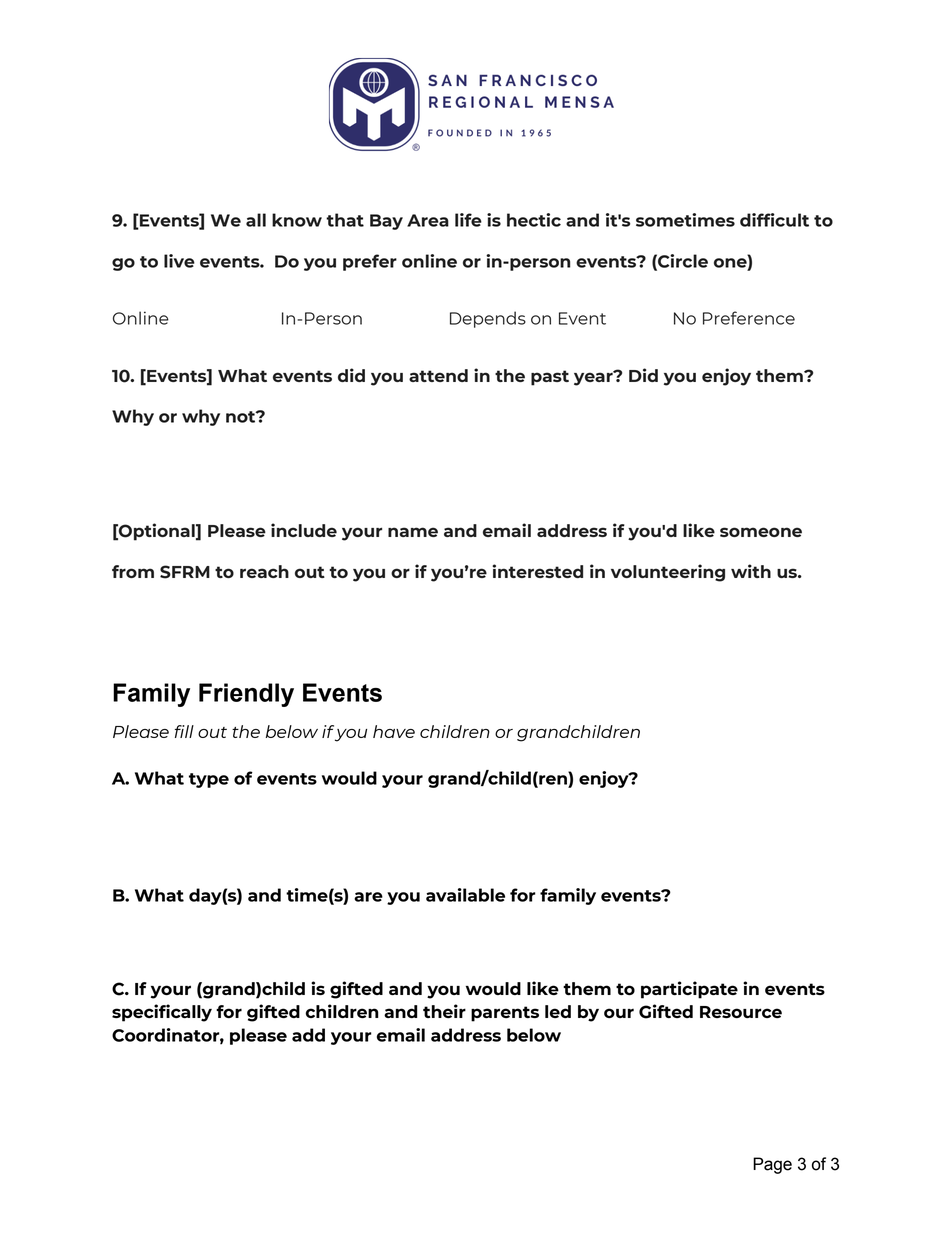 The width and height of the screenshot is (952, 1233). Describe the element at coordinates (444, 1011) in the screenshot. I see `their` at that location.
